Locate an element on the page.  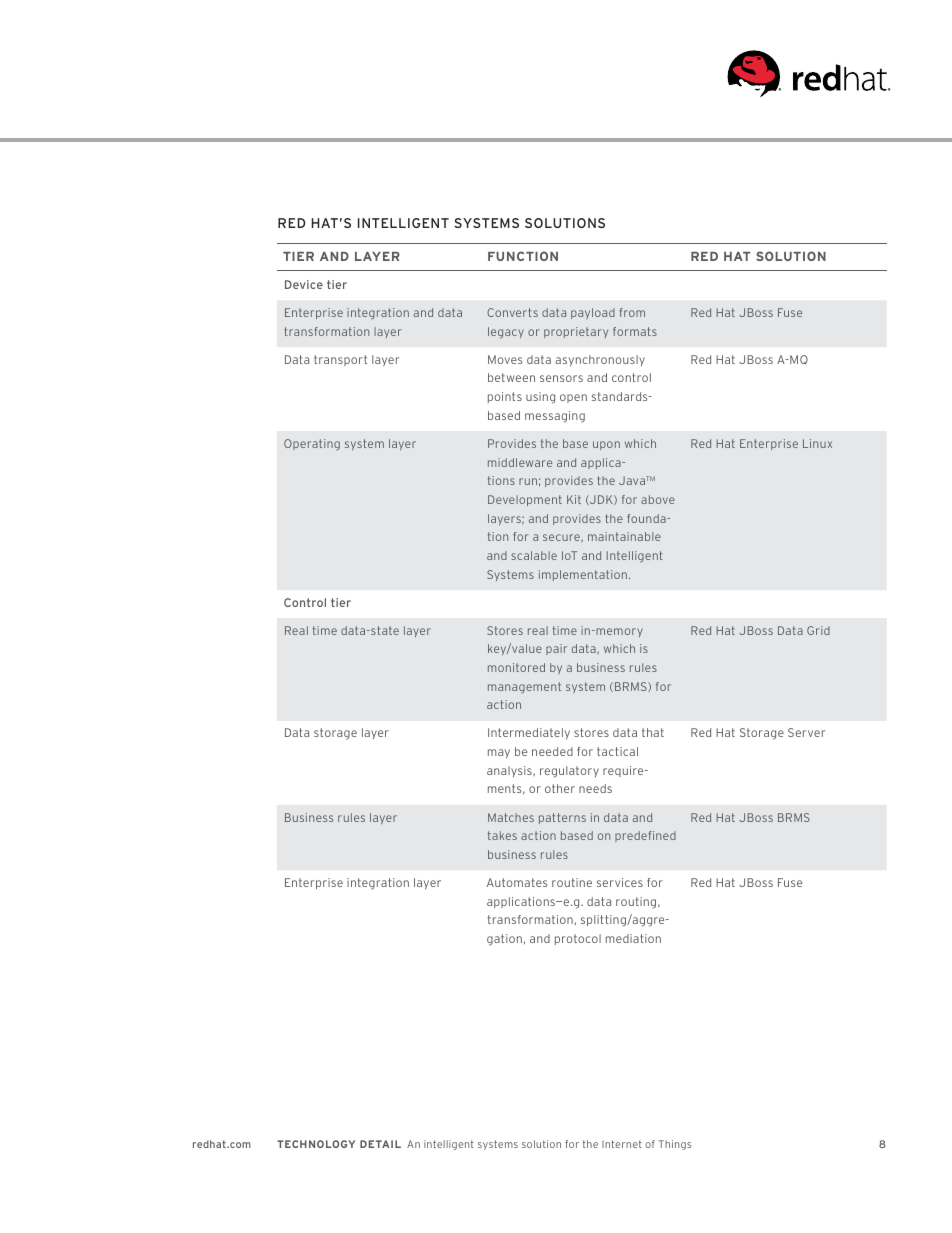
Internet is located at coordinates (622, 1144).
